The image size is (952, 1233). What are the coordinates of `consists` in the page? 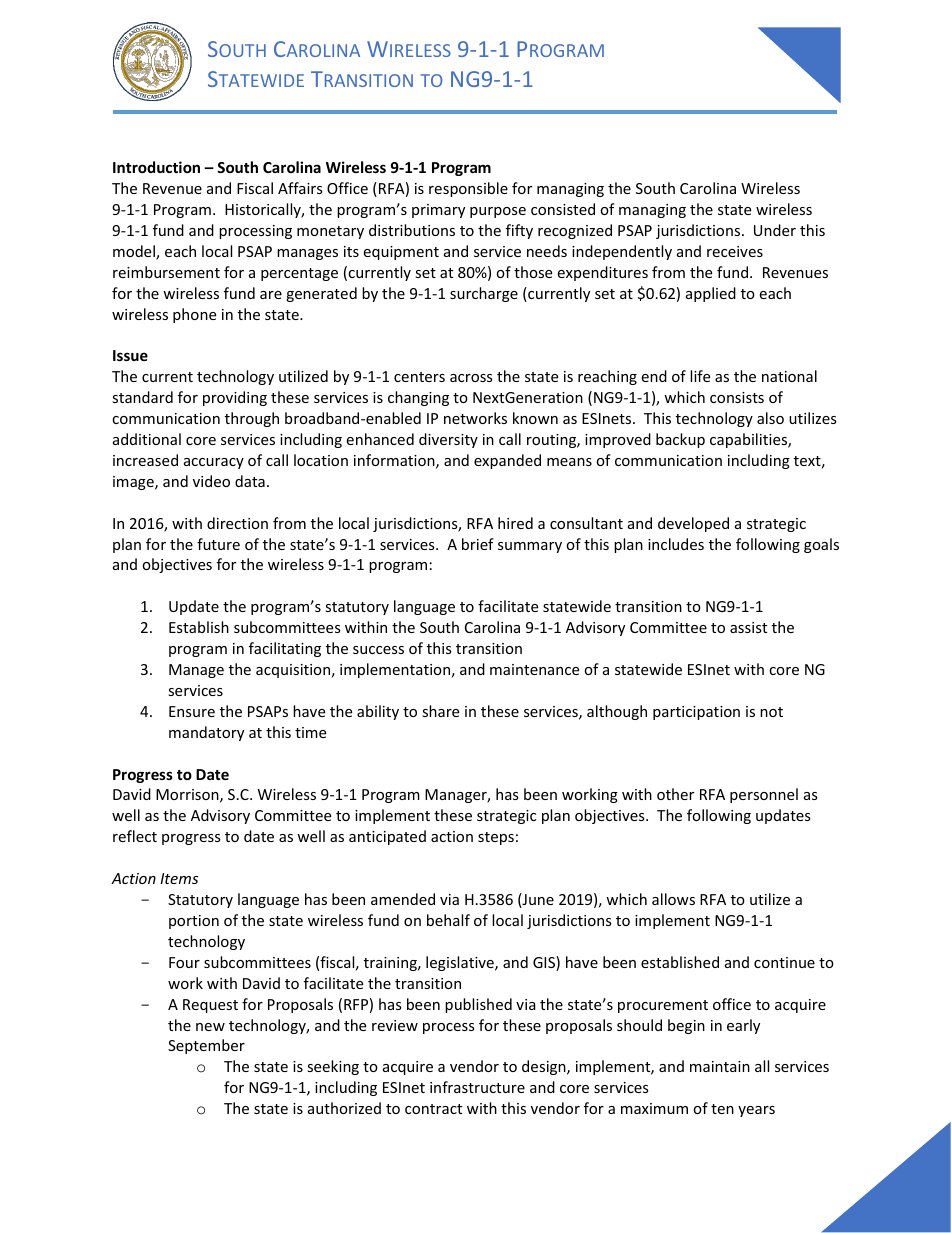 It's located at (737, 397).
